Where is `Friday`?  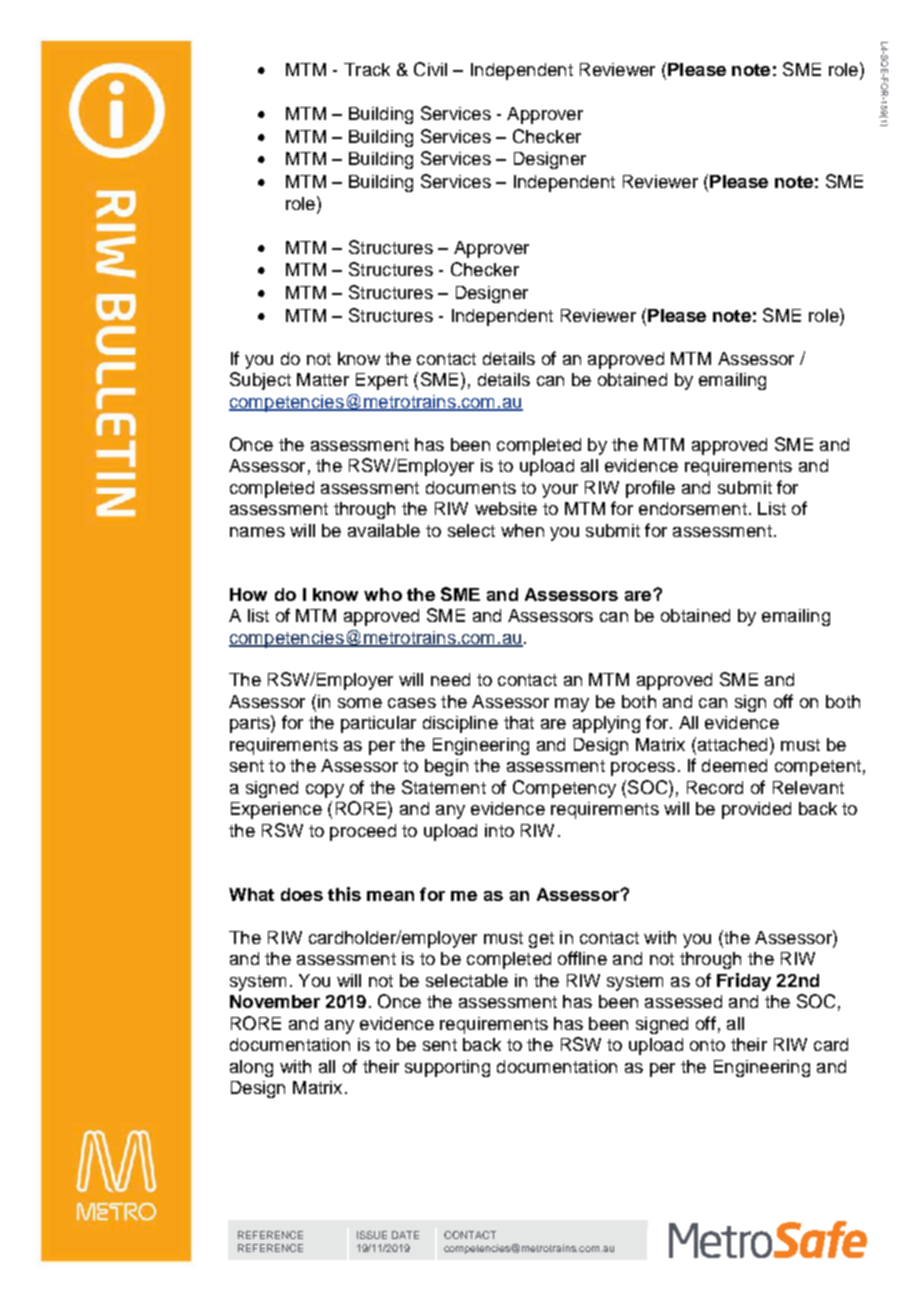
Friday is located at coordinates (744, 982).
